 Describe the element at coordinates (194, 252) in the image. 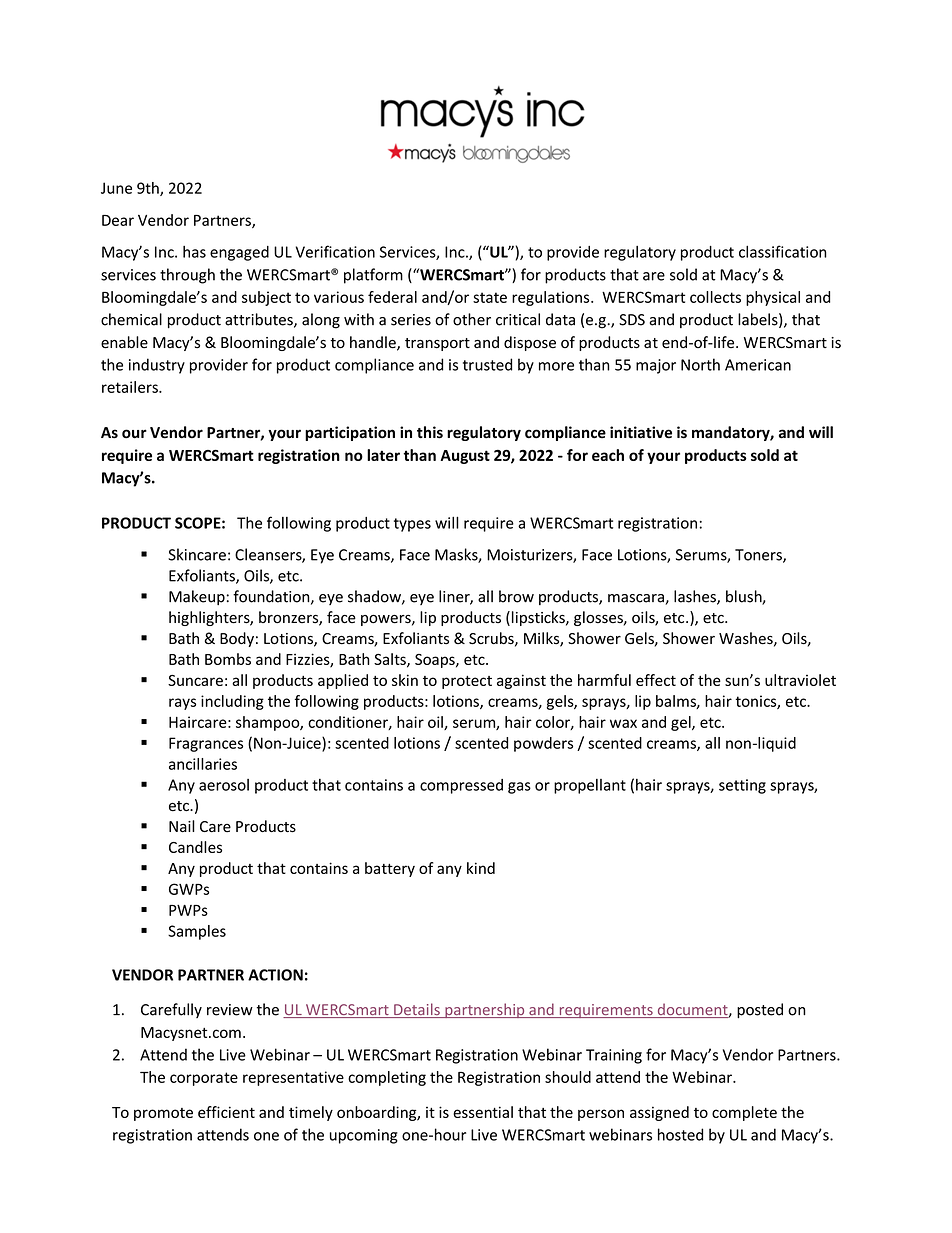

I see `has` at that location.
